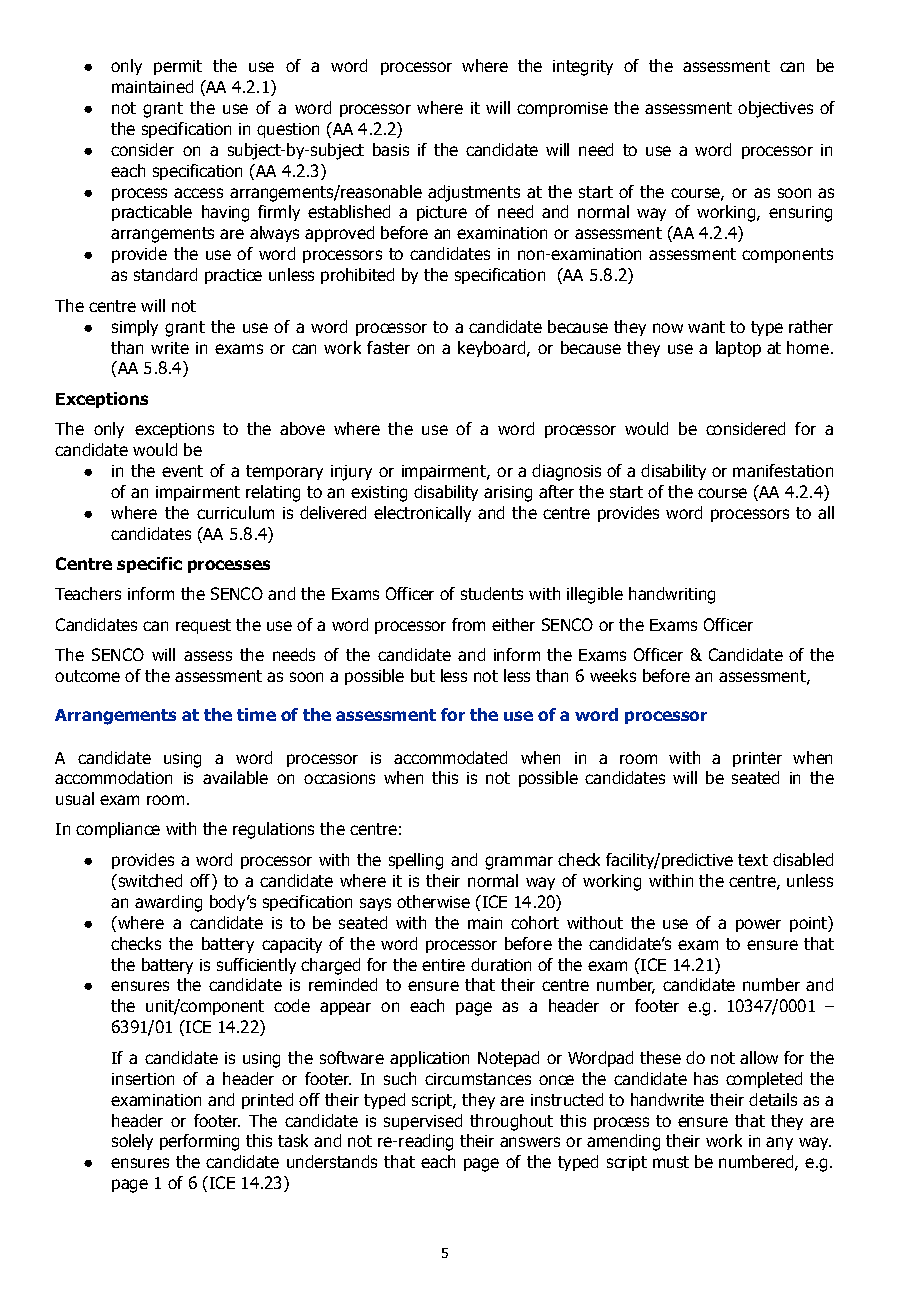  I want to click on basis, so click(391, 149).
